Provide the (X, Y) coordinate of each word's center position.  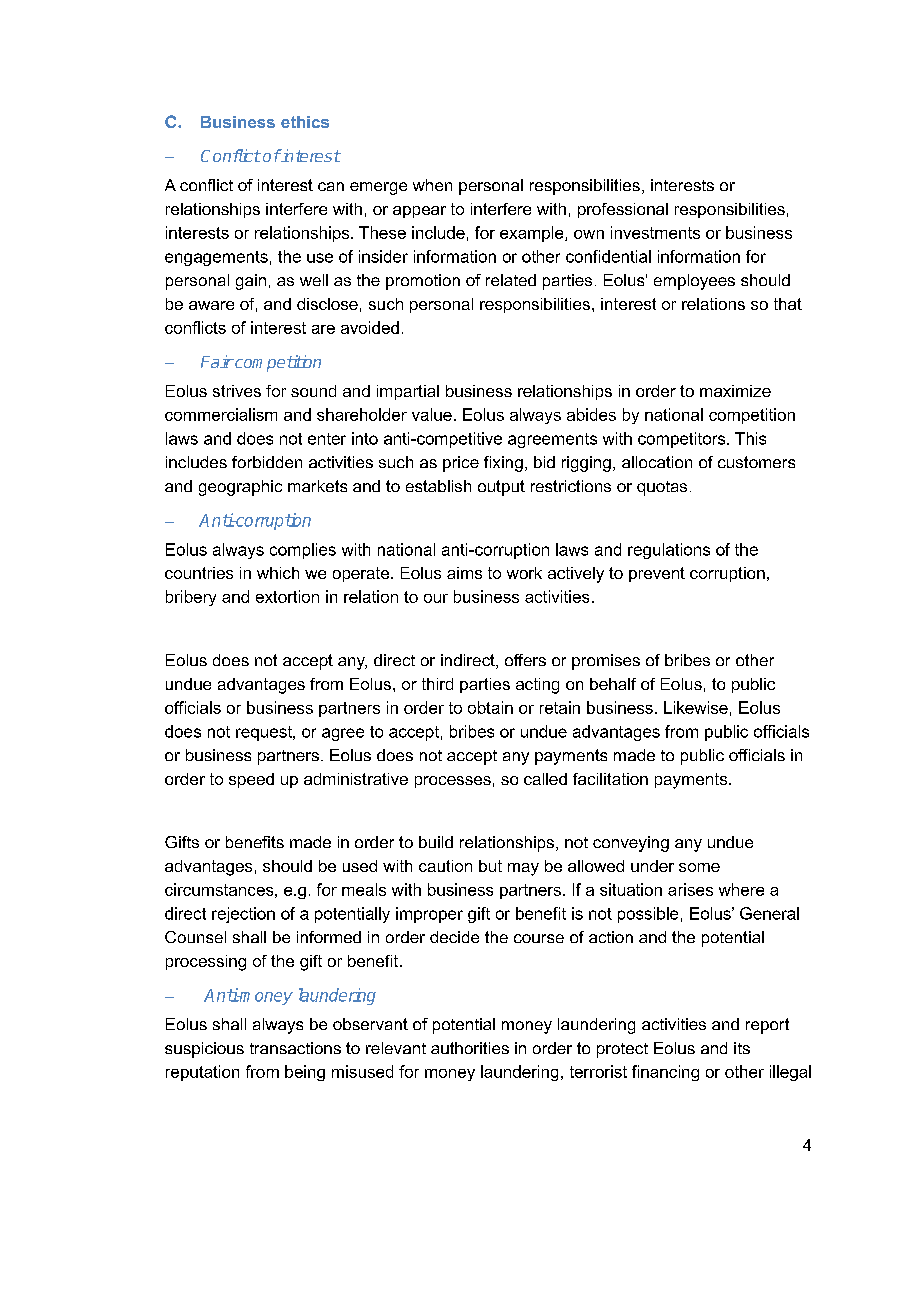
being (305, 1073)
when (432, 185)
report (767, 1026)
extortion (287, 596)
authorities (470, 1048)
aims (464, 573)
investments (655, 232)
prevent (657, 574)
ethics (305, 122)
